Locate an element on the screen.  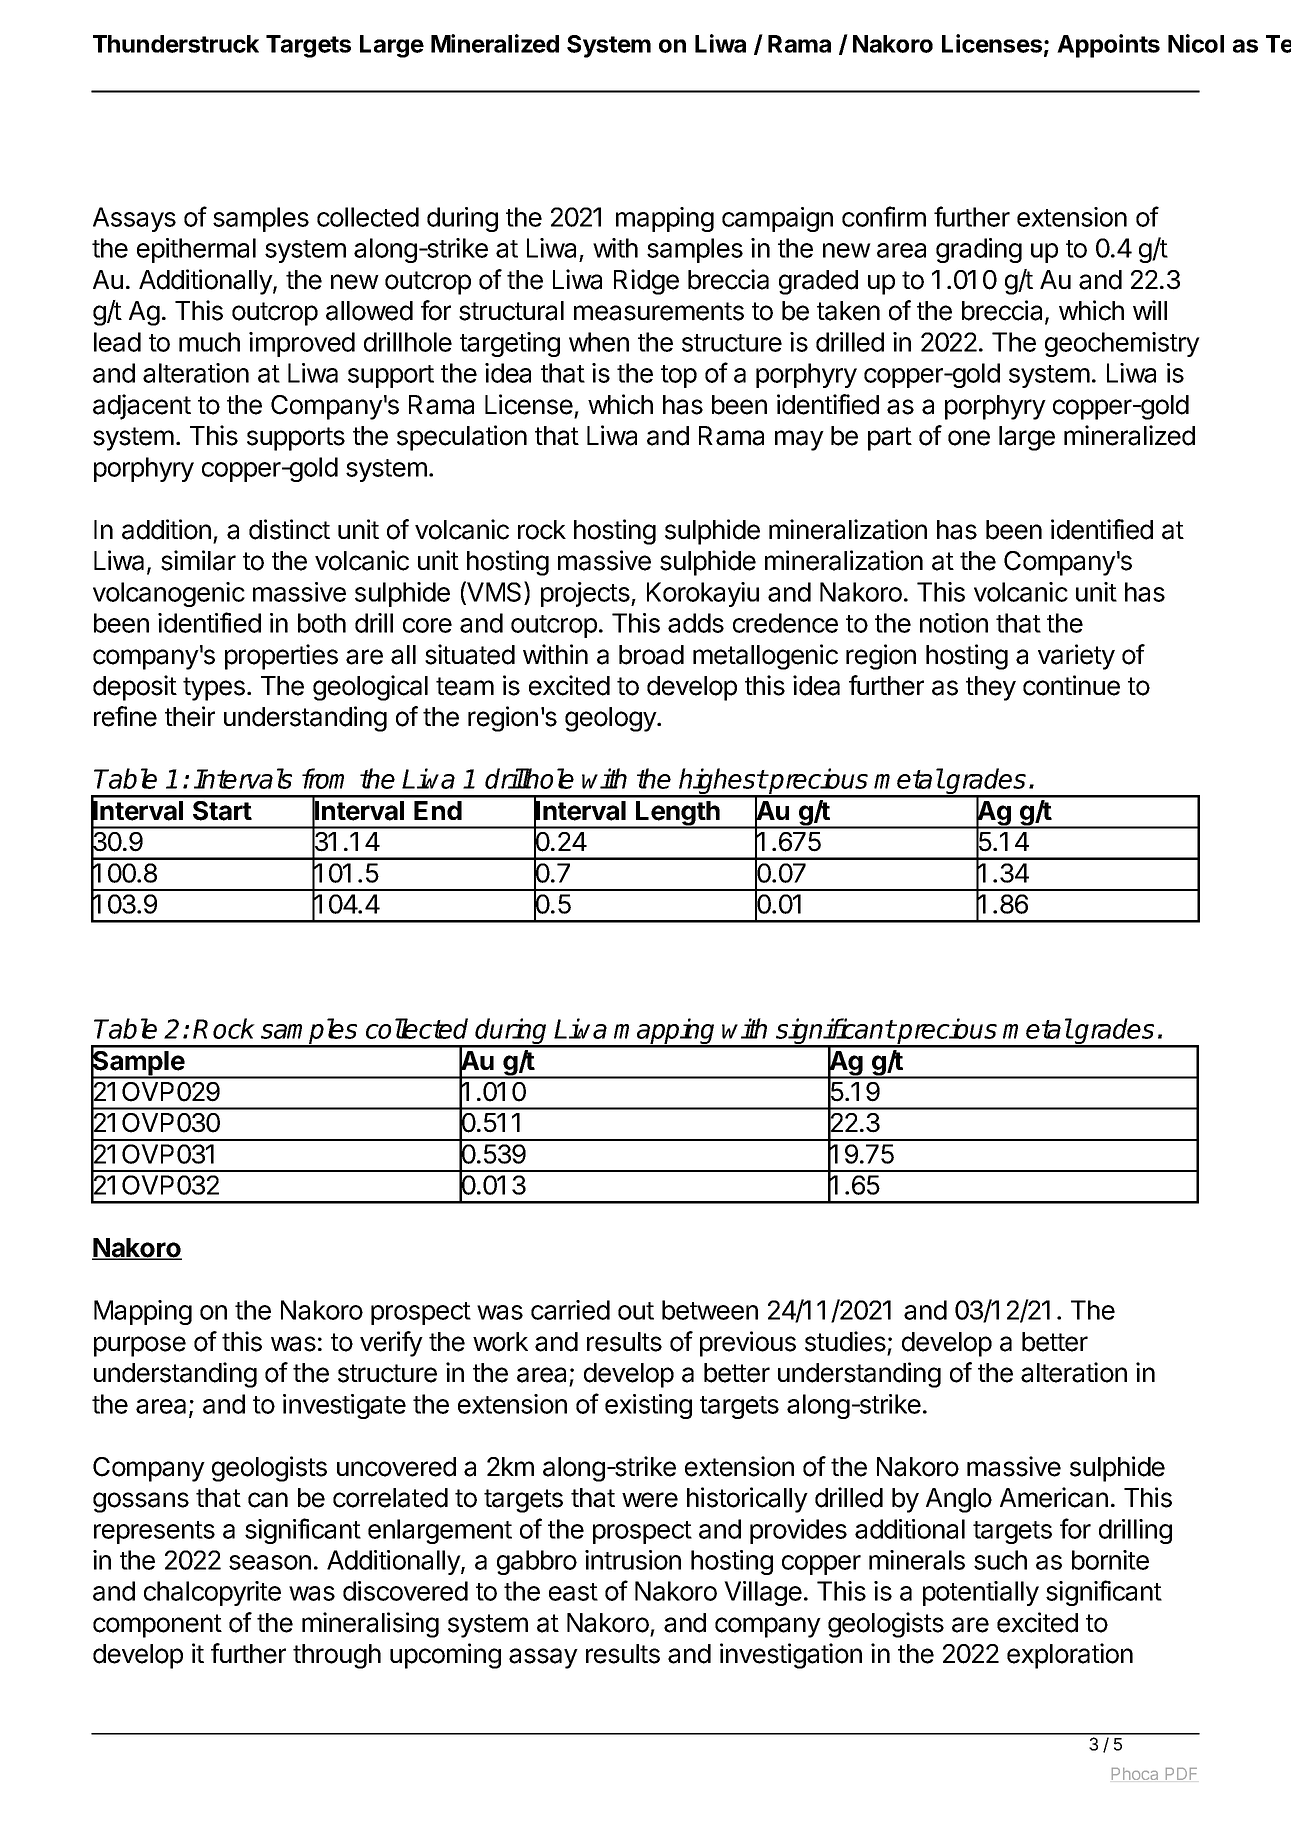
studies is located at coordinates (845, 1341).
